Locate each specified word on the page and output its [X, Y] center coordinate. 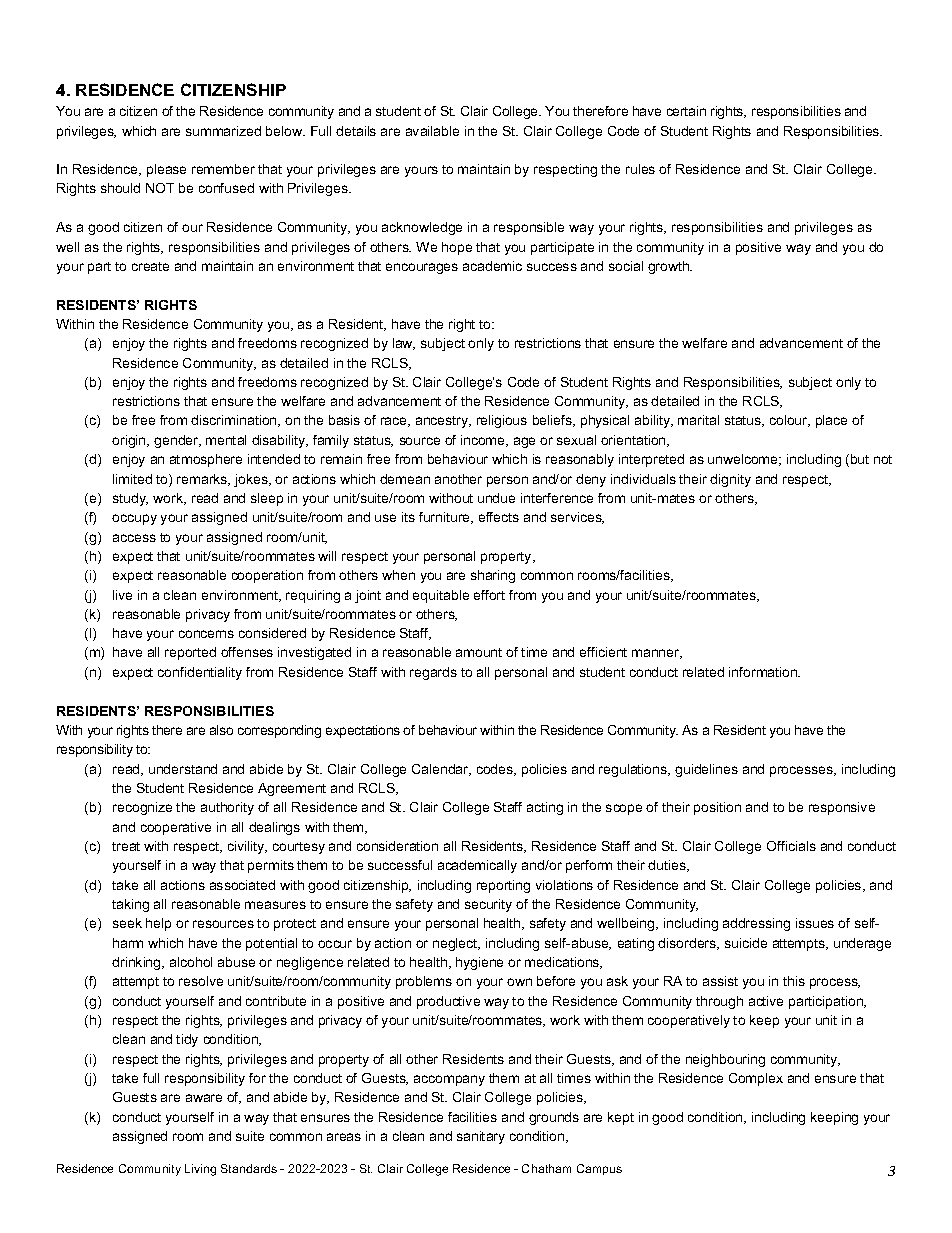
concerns [206, 634]
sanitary [481, 1137]
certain [686, 111]
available [432, 131]
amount [479, 652]
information [764, 672]
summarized [223, 131]
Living [200, 1170]
